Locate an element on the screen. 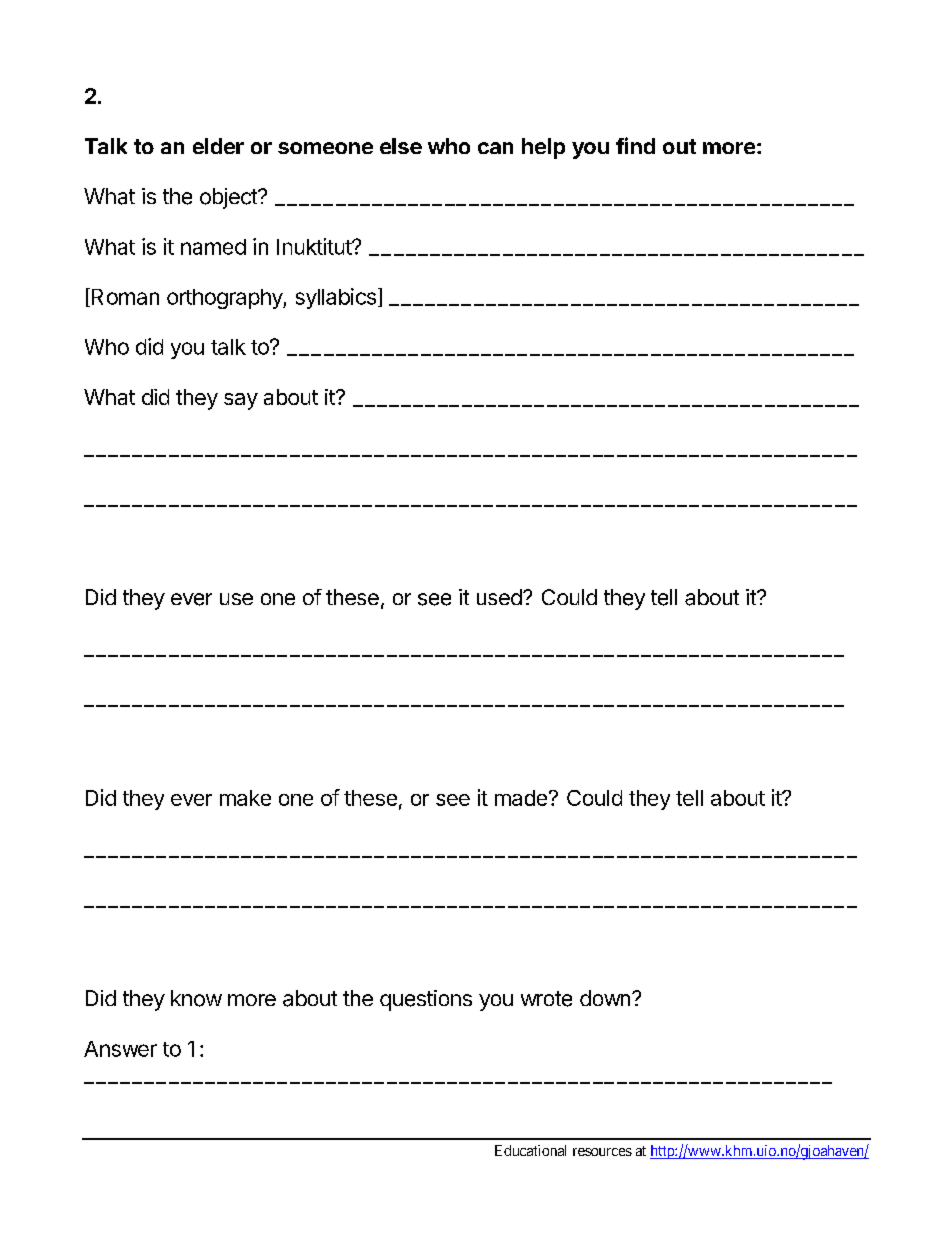 This screenshot has height=1233, width=952. say is located at coordinates (241, 401).
